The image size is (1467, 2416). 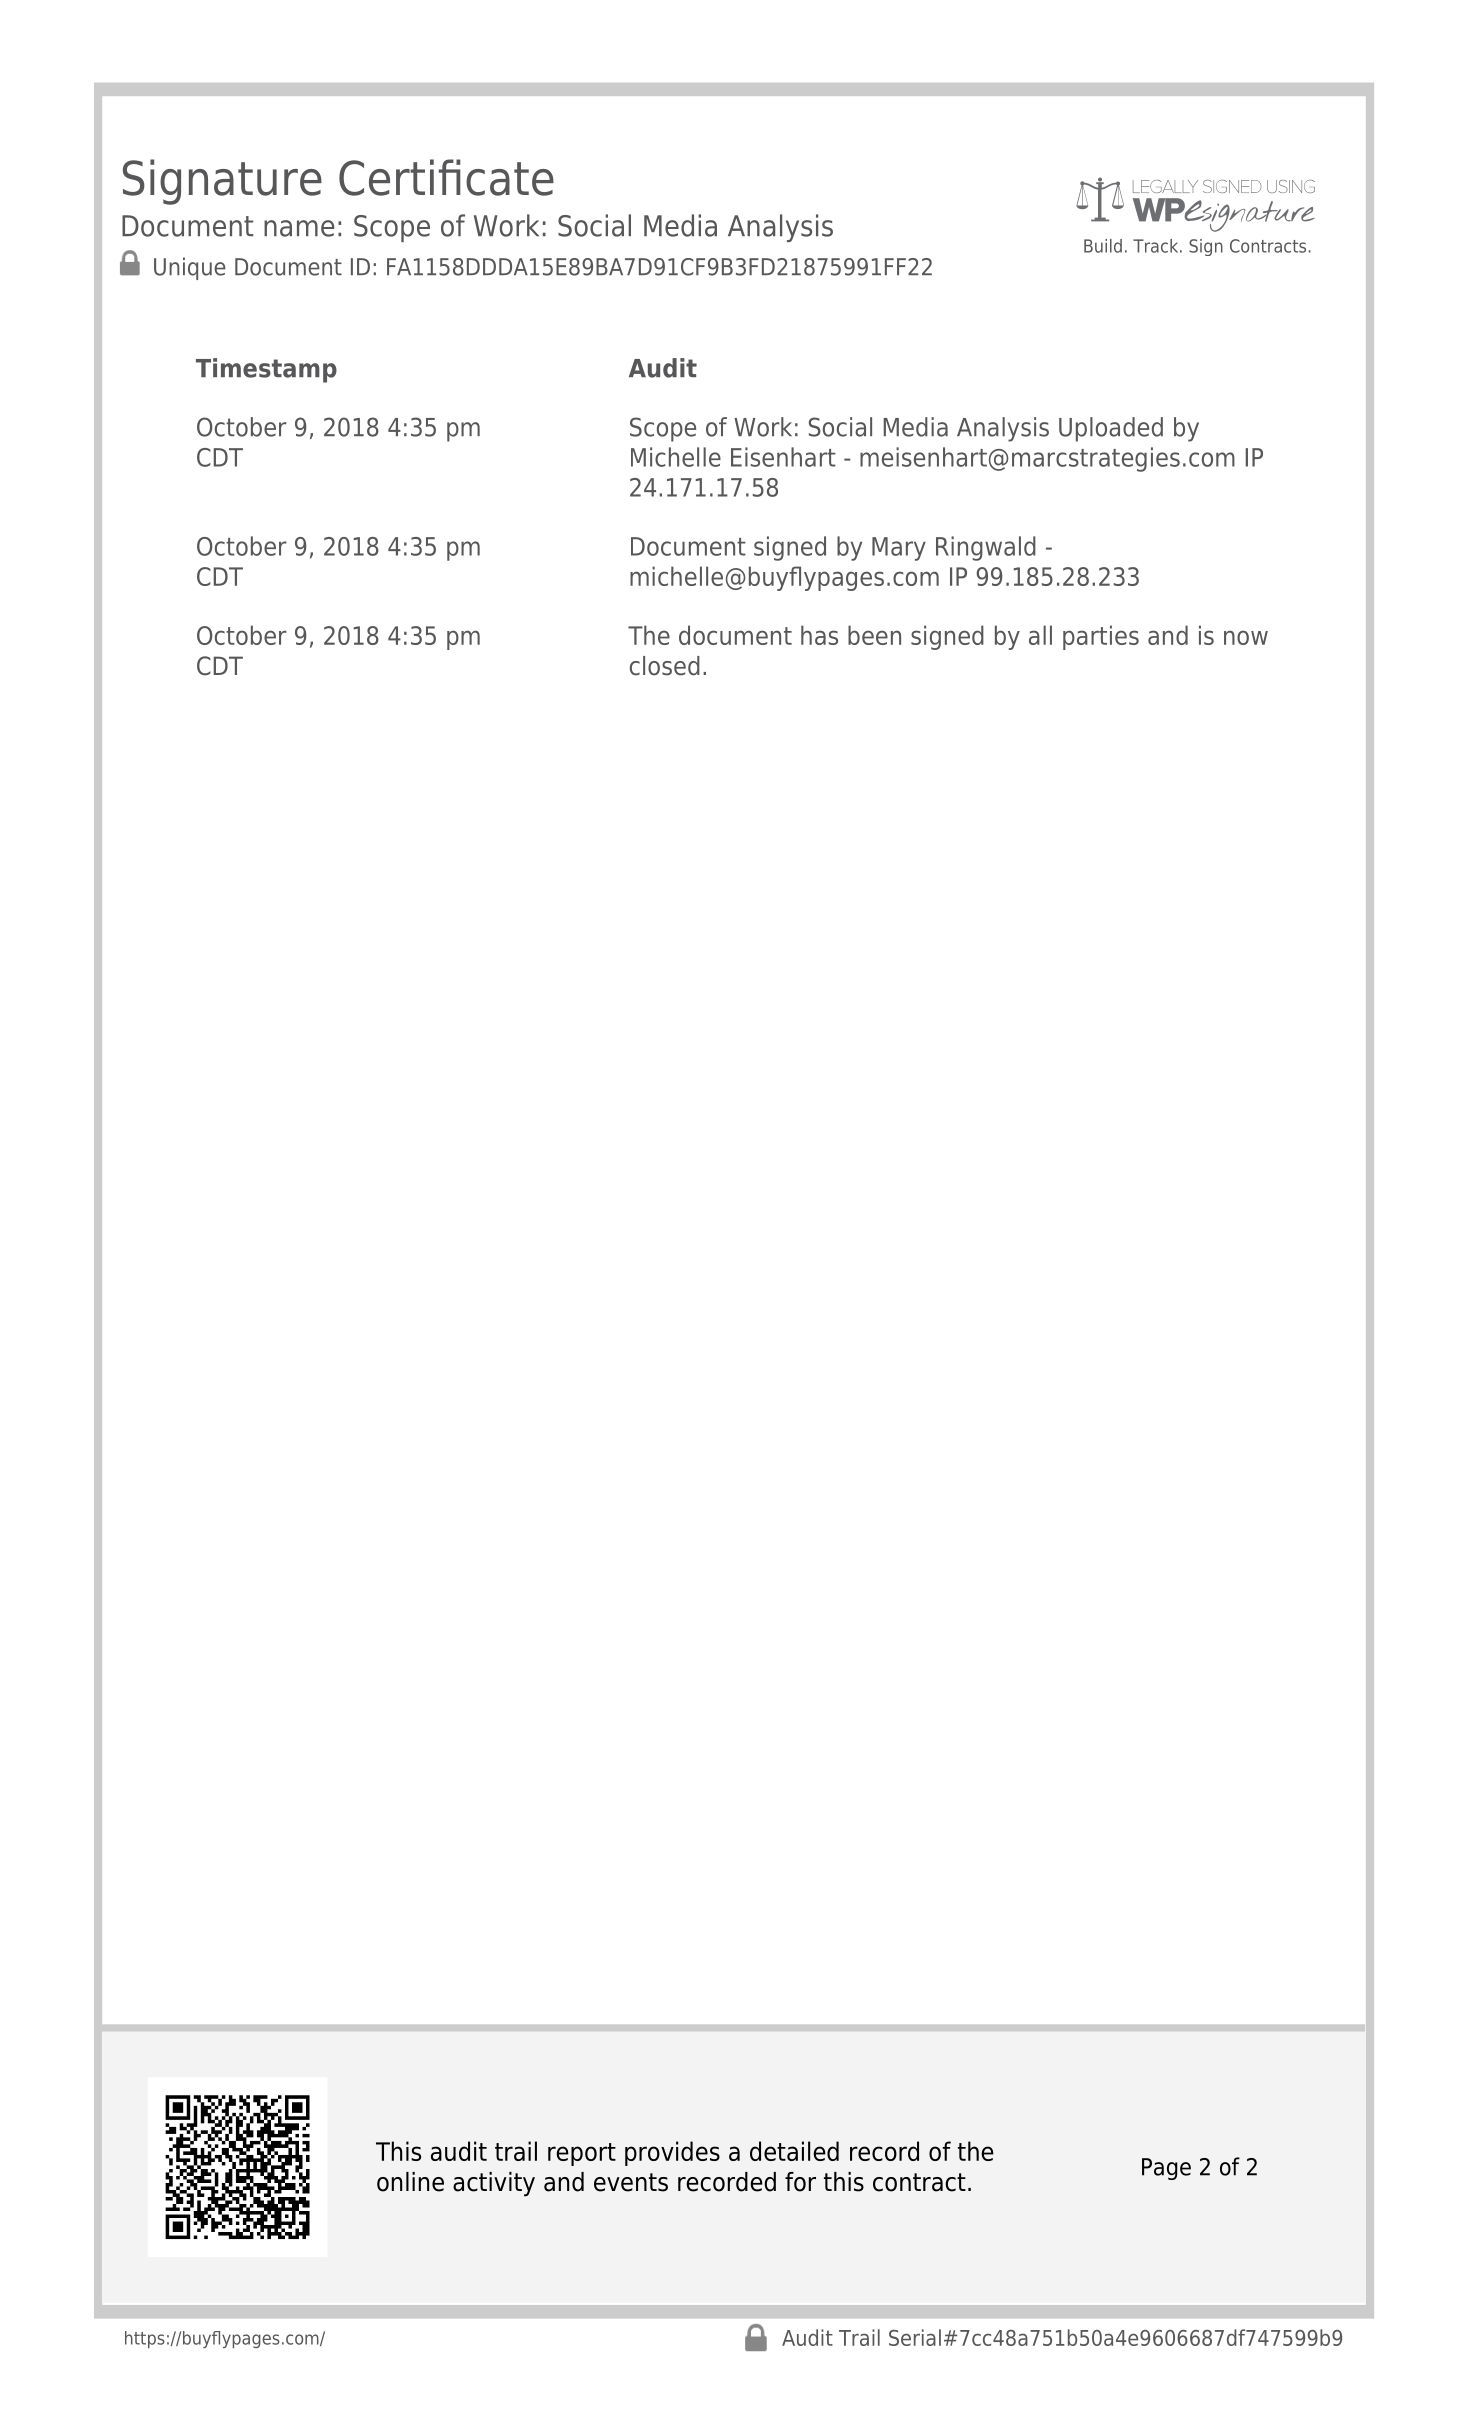 I want to click on provides, so click(x=672, y=2153).
